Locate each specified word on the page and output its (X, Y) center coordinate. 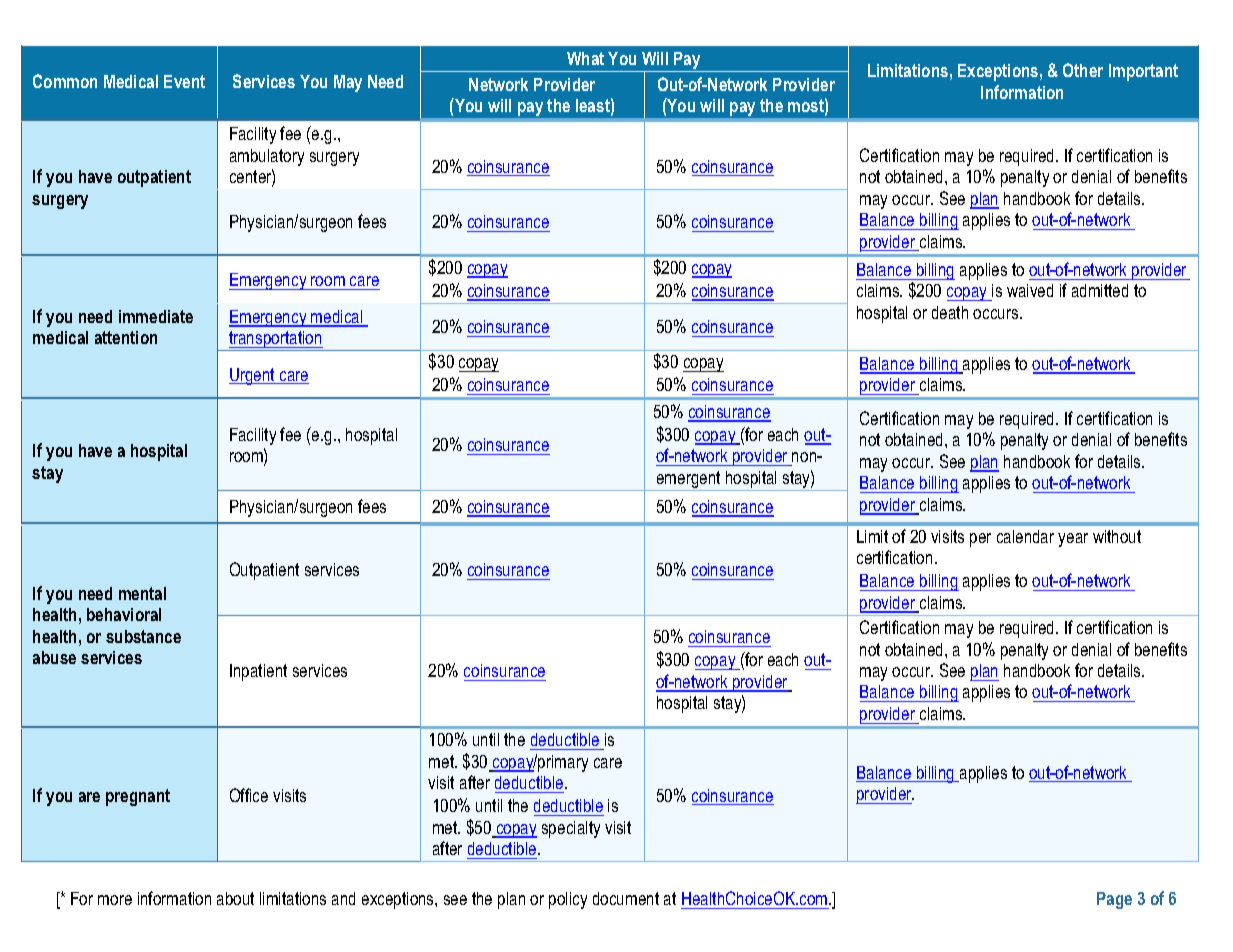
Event (184, 81)
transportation (275, 341)
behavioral (124, 614)
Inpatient (258, 672)
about (235, 898)
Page (1114, 900)
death (950, 312)
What (585, 58)
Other (1083, 70)
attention (126, 337)
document (626, 898)
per (980, 540)
